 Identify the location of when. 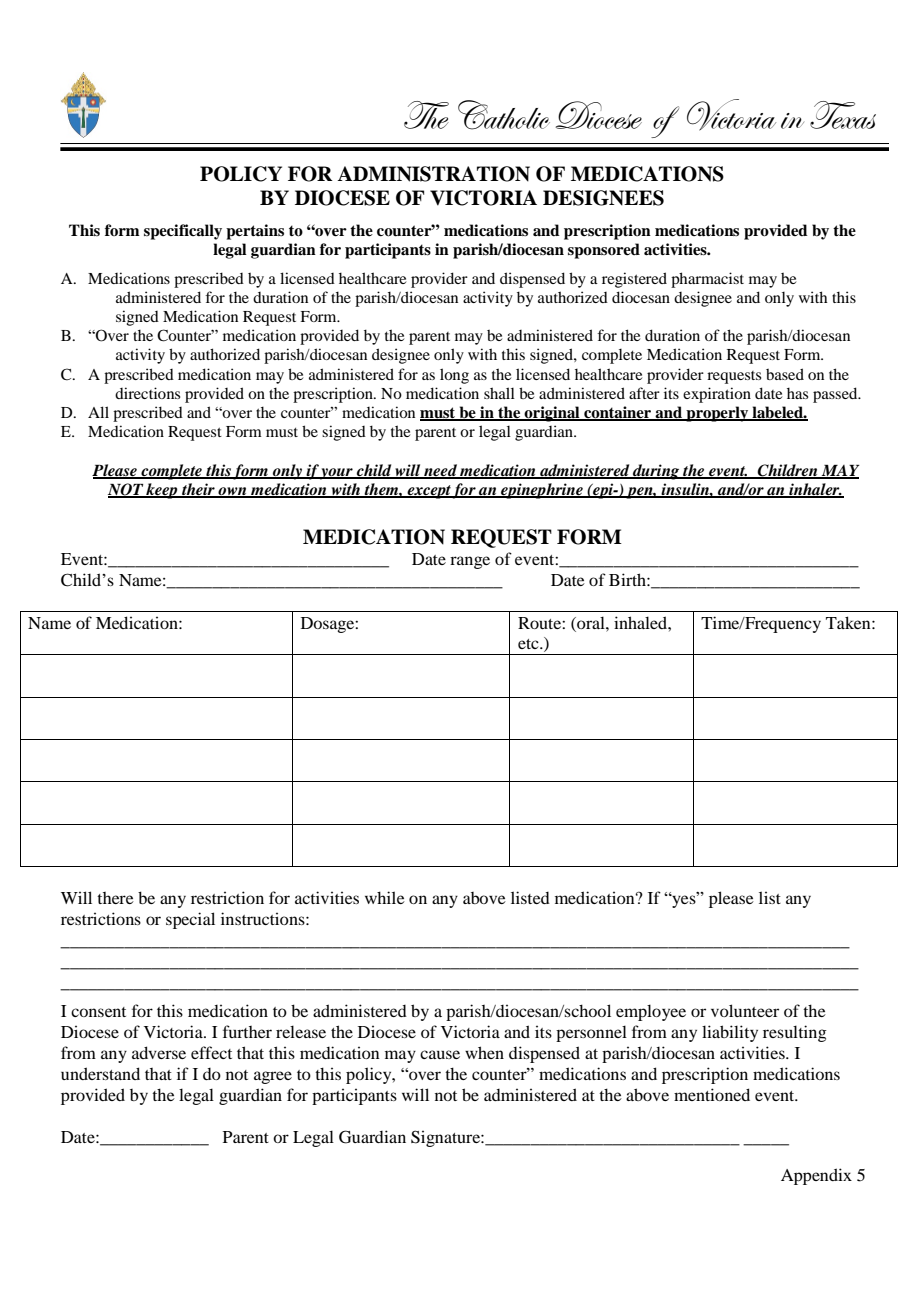
(484, 1052).
